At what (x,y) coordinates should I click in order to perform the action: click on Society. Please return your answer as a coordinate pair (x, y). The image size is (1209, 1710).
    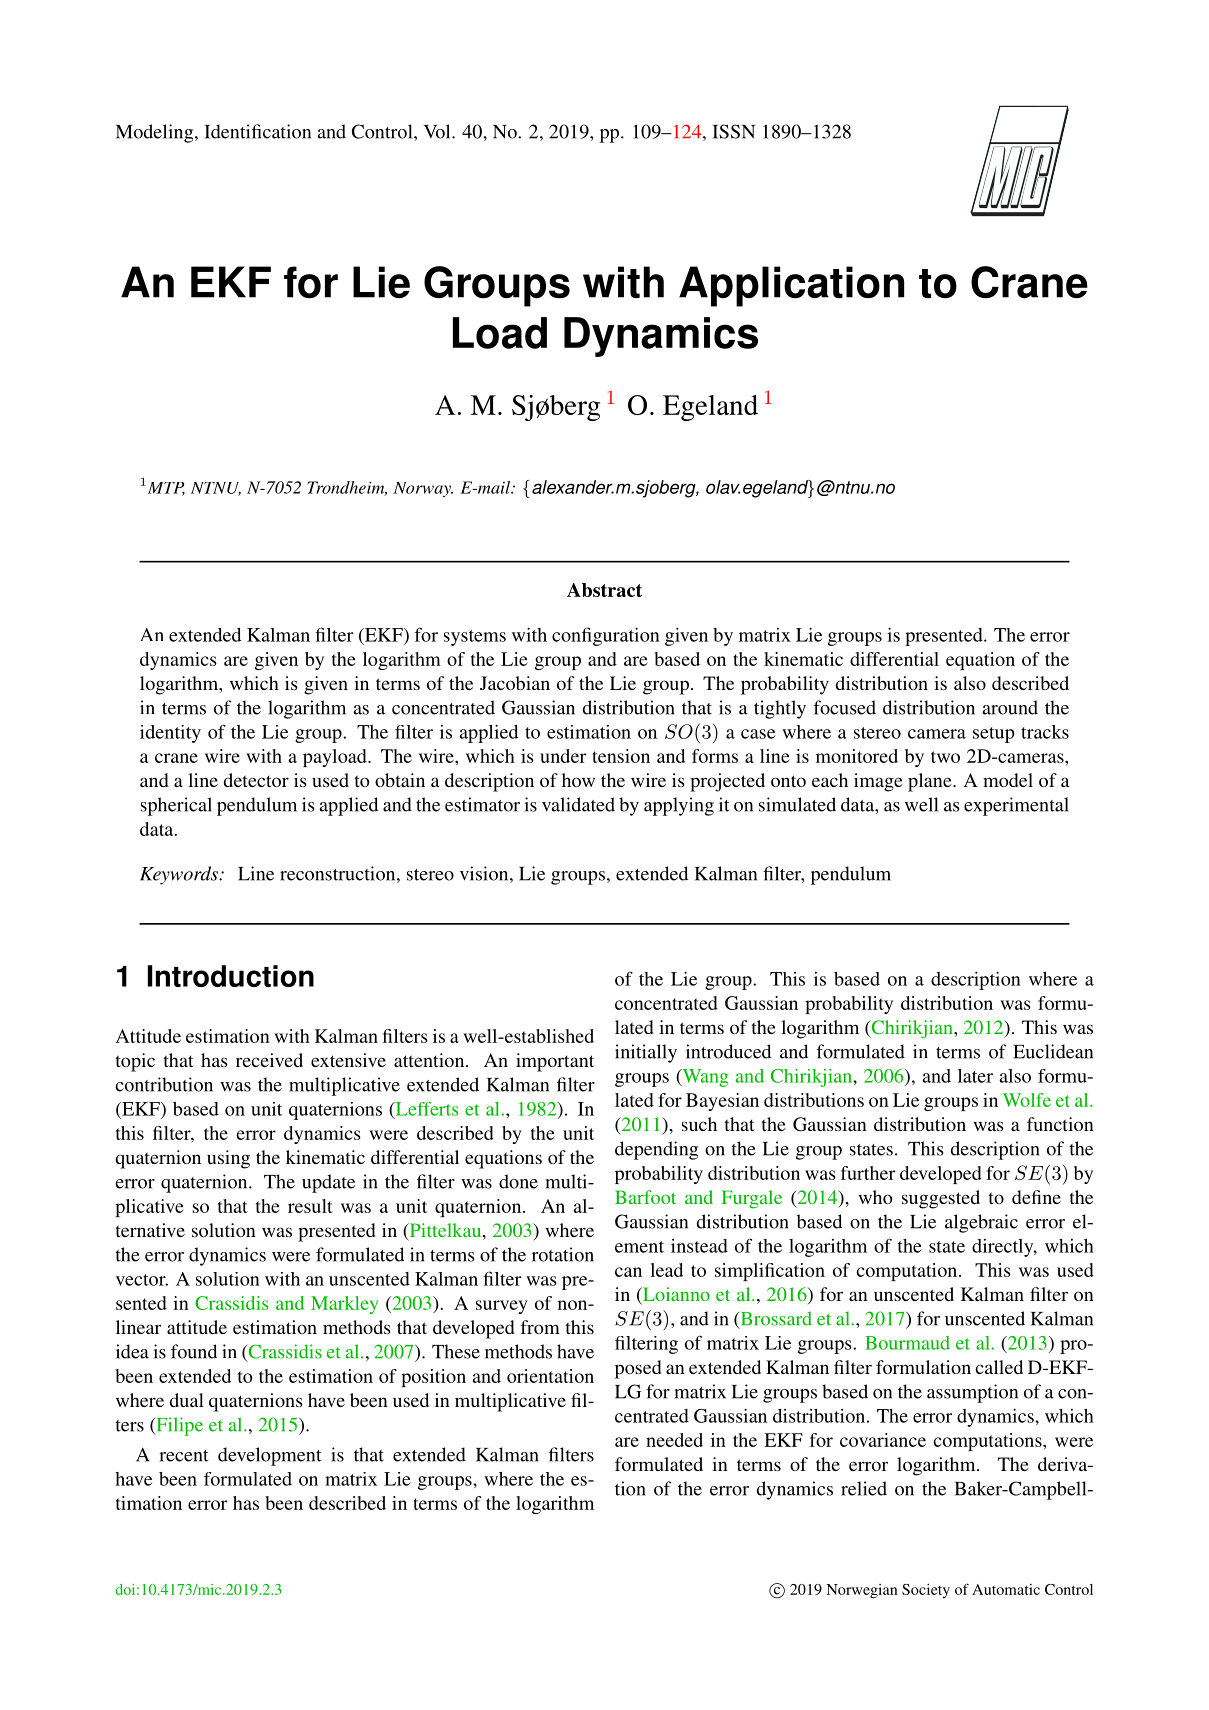
    Looking at the image, I should click on (926, 1591).
